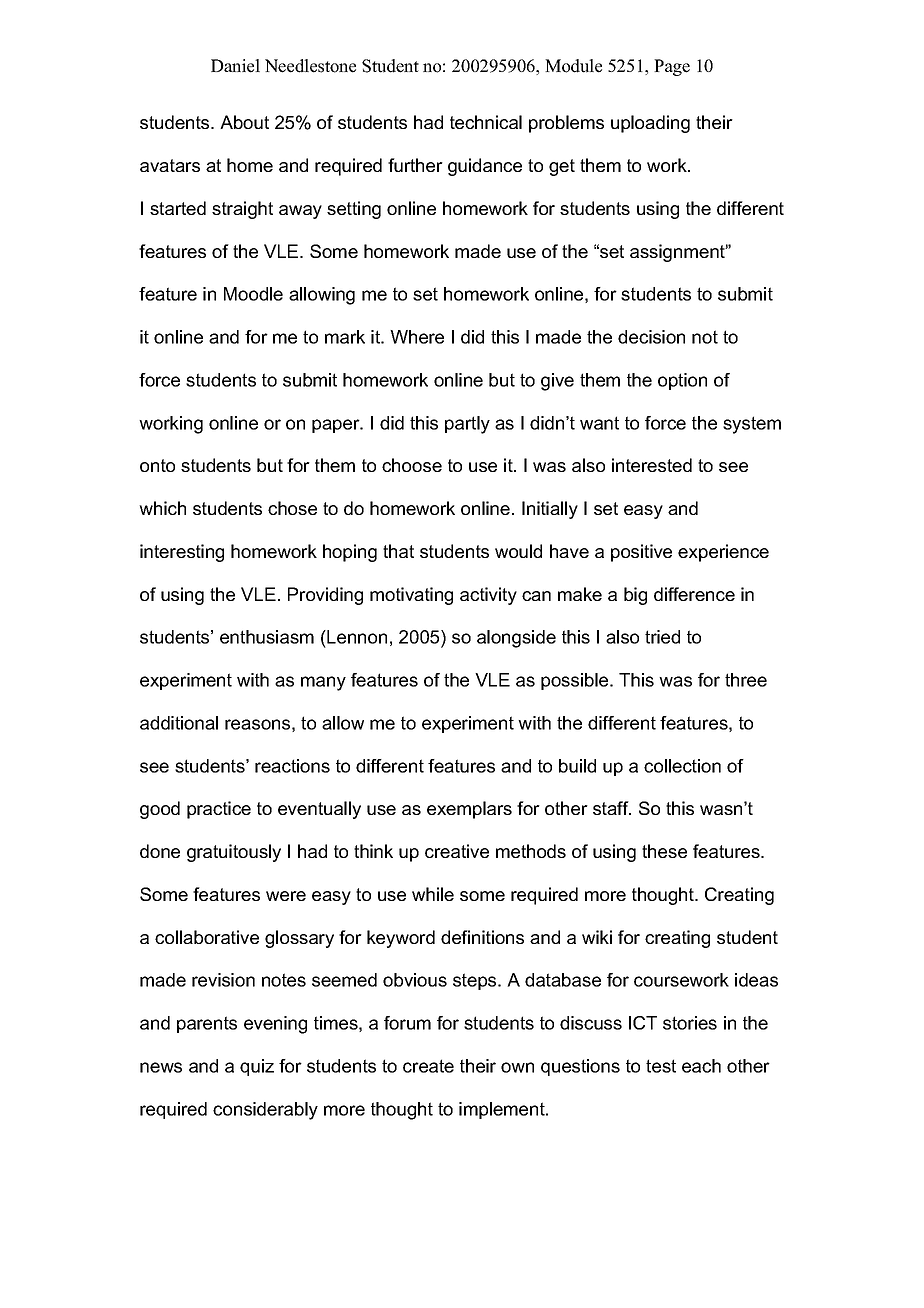 This screenshot has width=924, height=1308. Describe the element at coordinates (428, 1066) in the screenshot. I see `create` at that location.
